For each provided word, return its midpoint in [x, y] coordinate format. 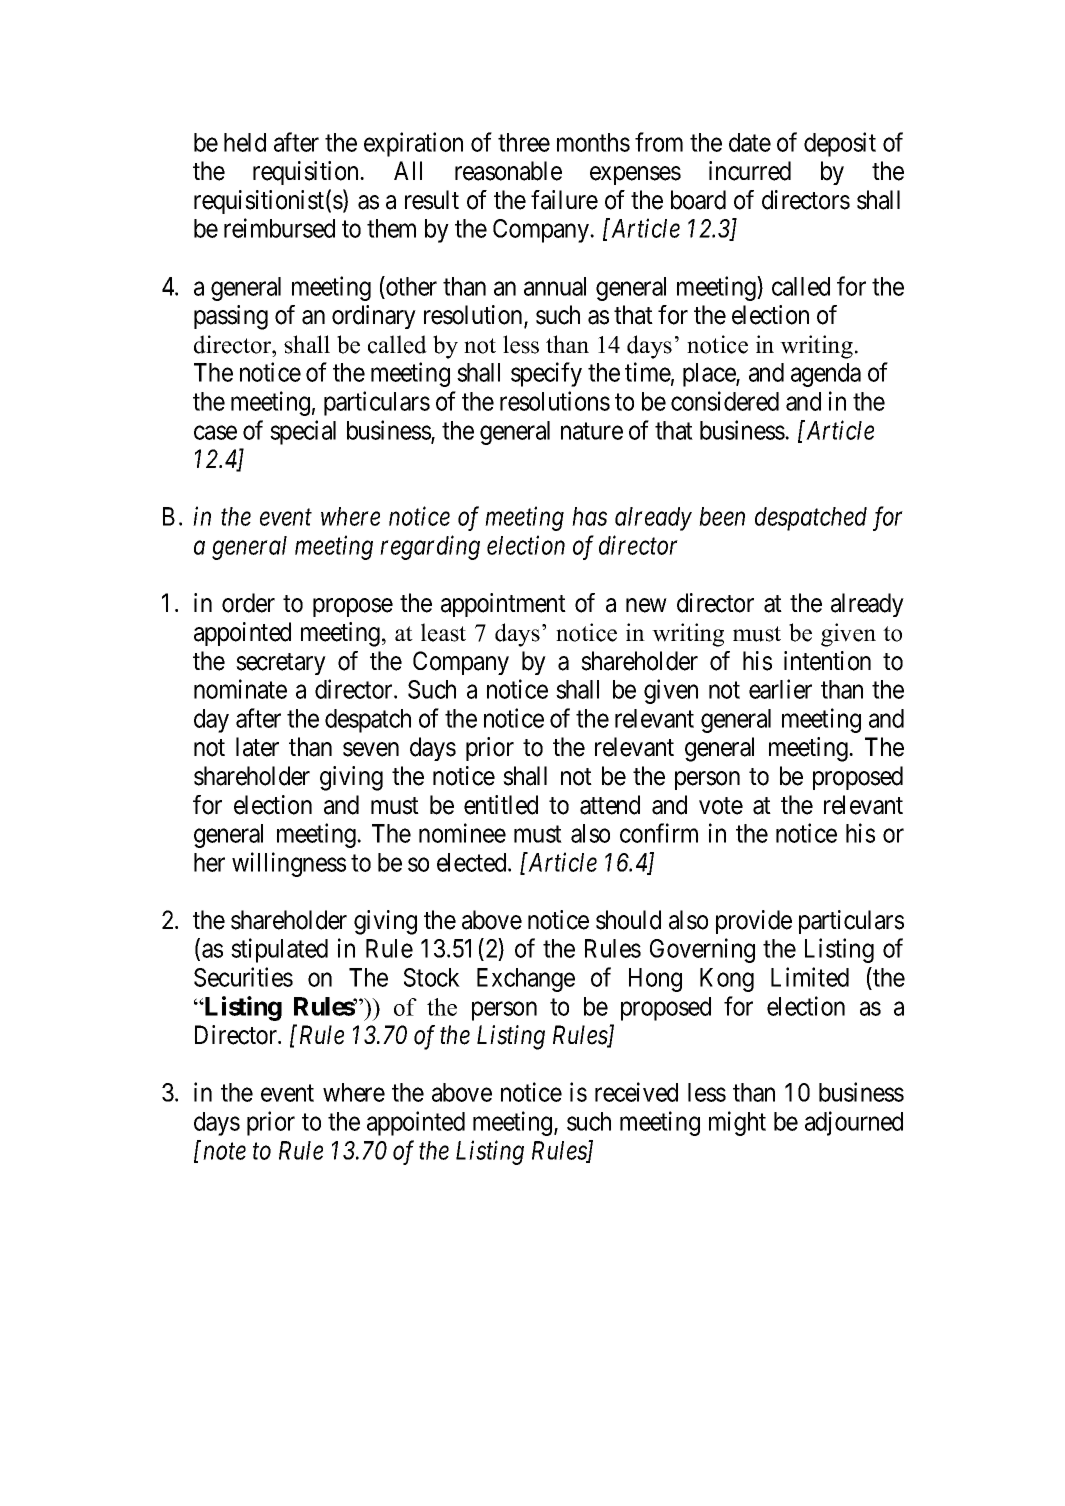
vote [721, 806]
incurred [750, 171]
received [636, 1092]
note [224, 1151]
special [303, 432]
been [722, 516]
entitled [501, 805]
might [737, 1123]
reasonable [508, 171]
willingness [289, 864]
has [589, 516]
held [245, 142]
